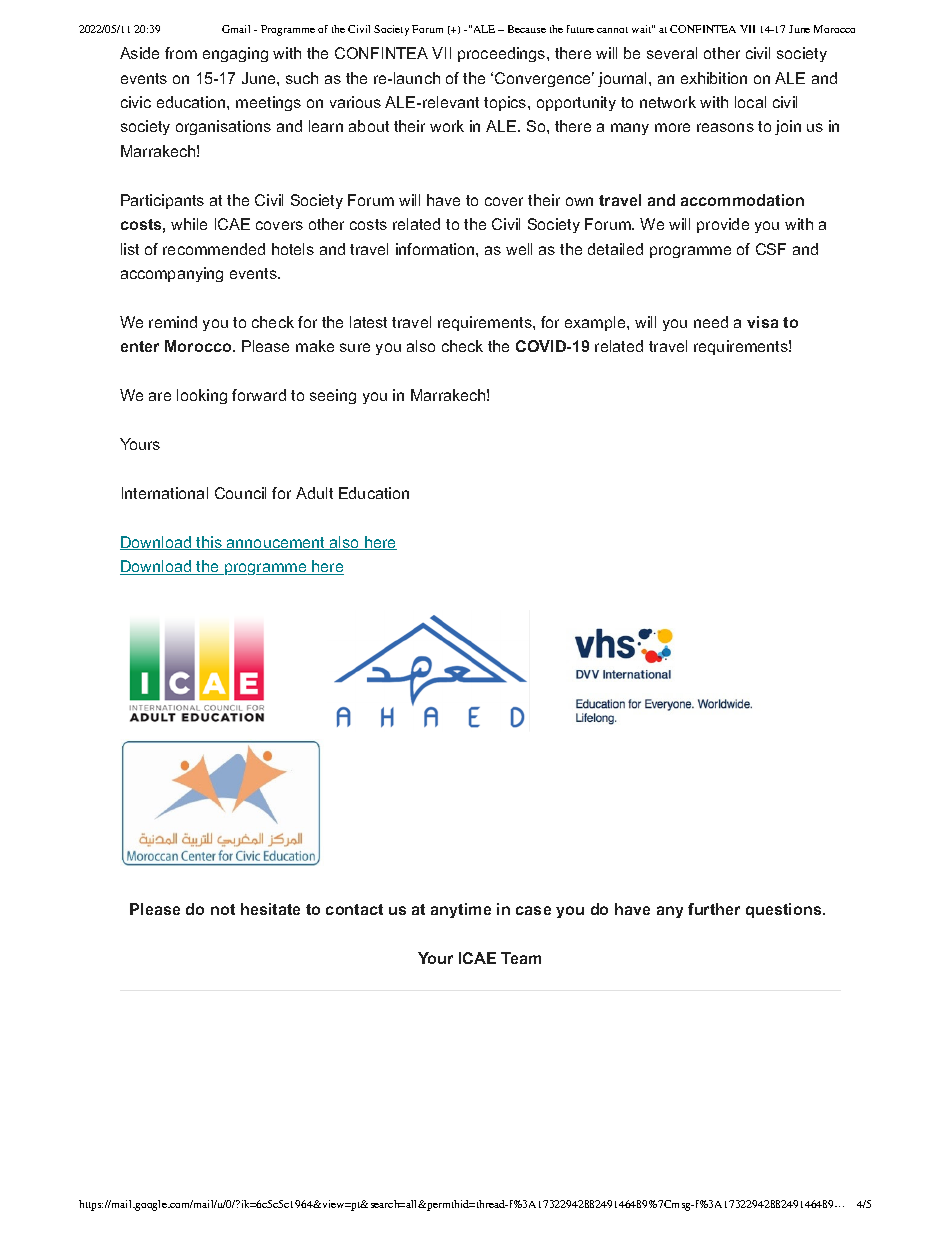 This image has width=952, height=1233. What do you see at coordinates (436, 249) in the image?
I see `information` at bounding box center [436, 249].
